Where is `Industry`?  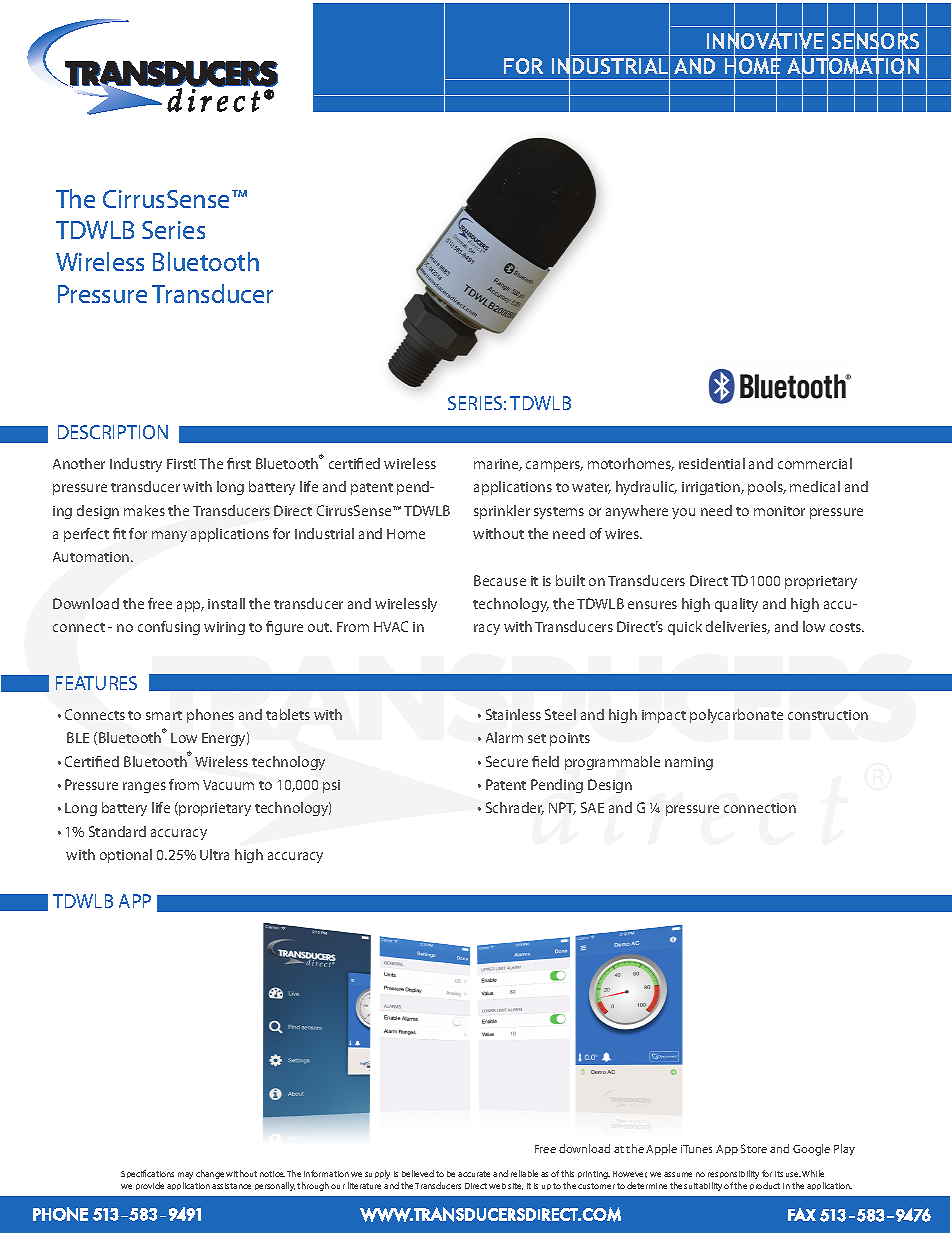
Industry is located at coordinates (136, 465).
